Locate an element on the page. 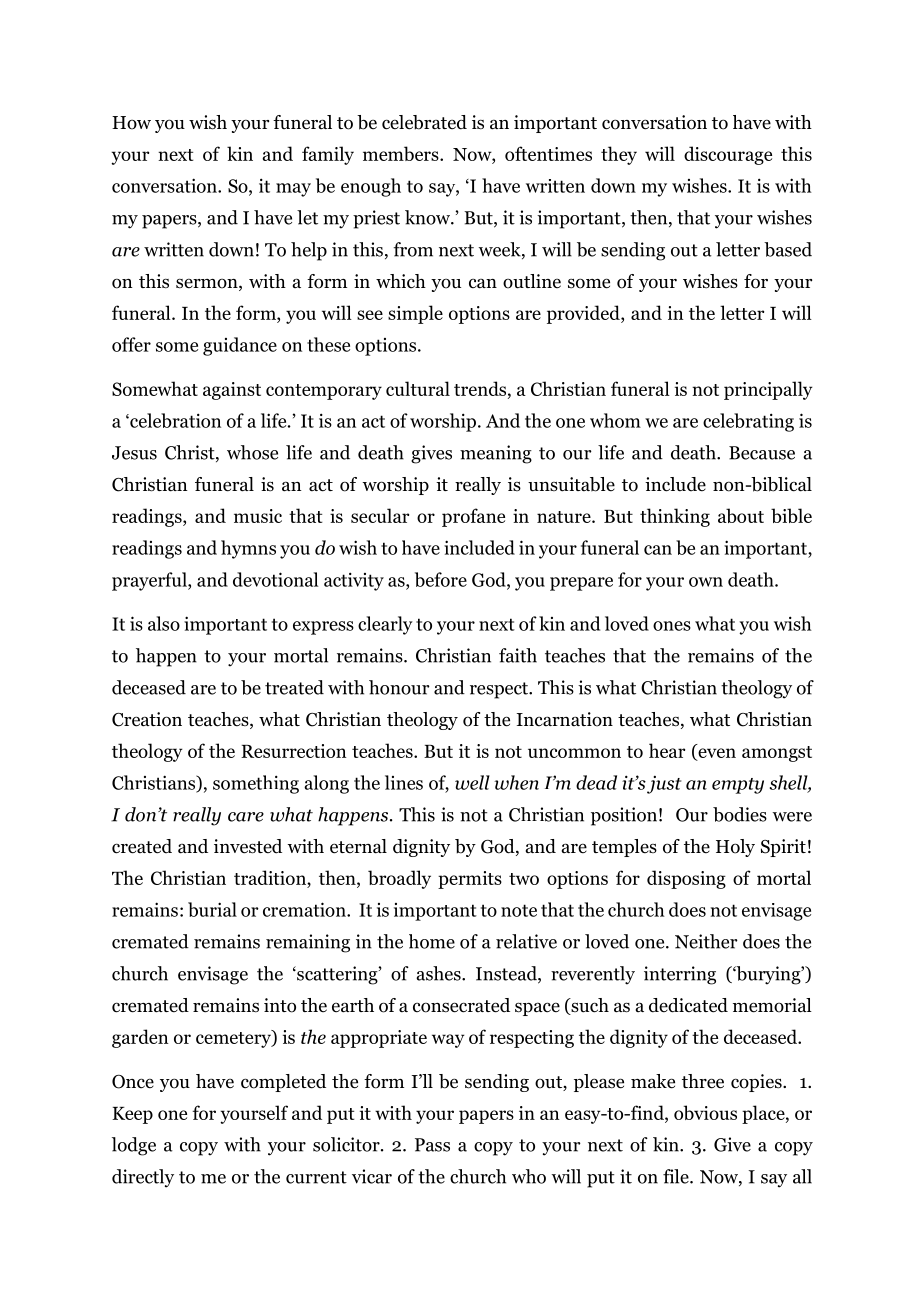  celebrated is located at coordinates (424, 122).
